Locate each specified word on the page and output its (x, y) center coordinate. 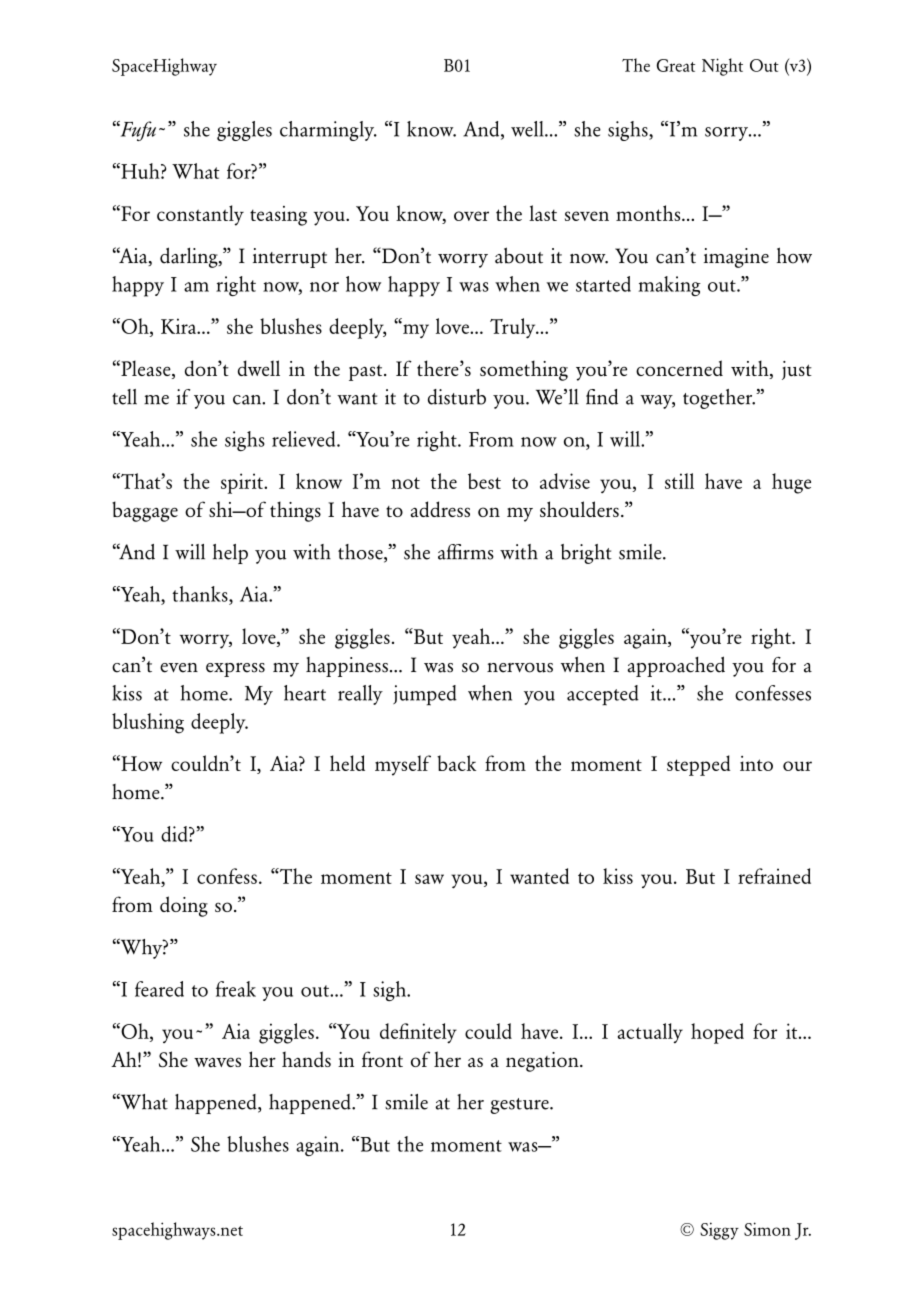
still (679, 481)
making (669, 286)
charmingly (328, 131)
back (456, 763)
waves (217, 1062)
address (440, 509)
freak (236, 989)
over (471, 216)
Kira (180, 326)
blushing (148, 723)
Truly (514, 328)
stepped (698, 765)
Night (722, 67)
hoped (717, 1033)
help (230, 554)
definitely (418, 1033)
